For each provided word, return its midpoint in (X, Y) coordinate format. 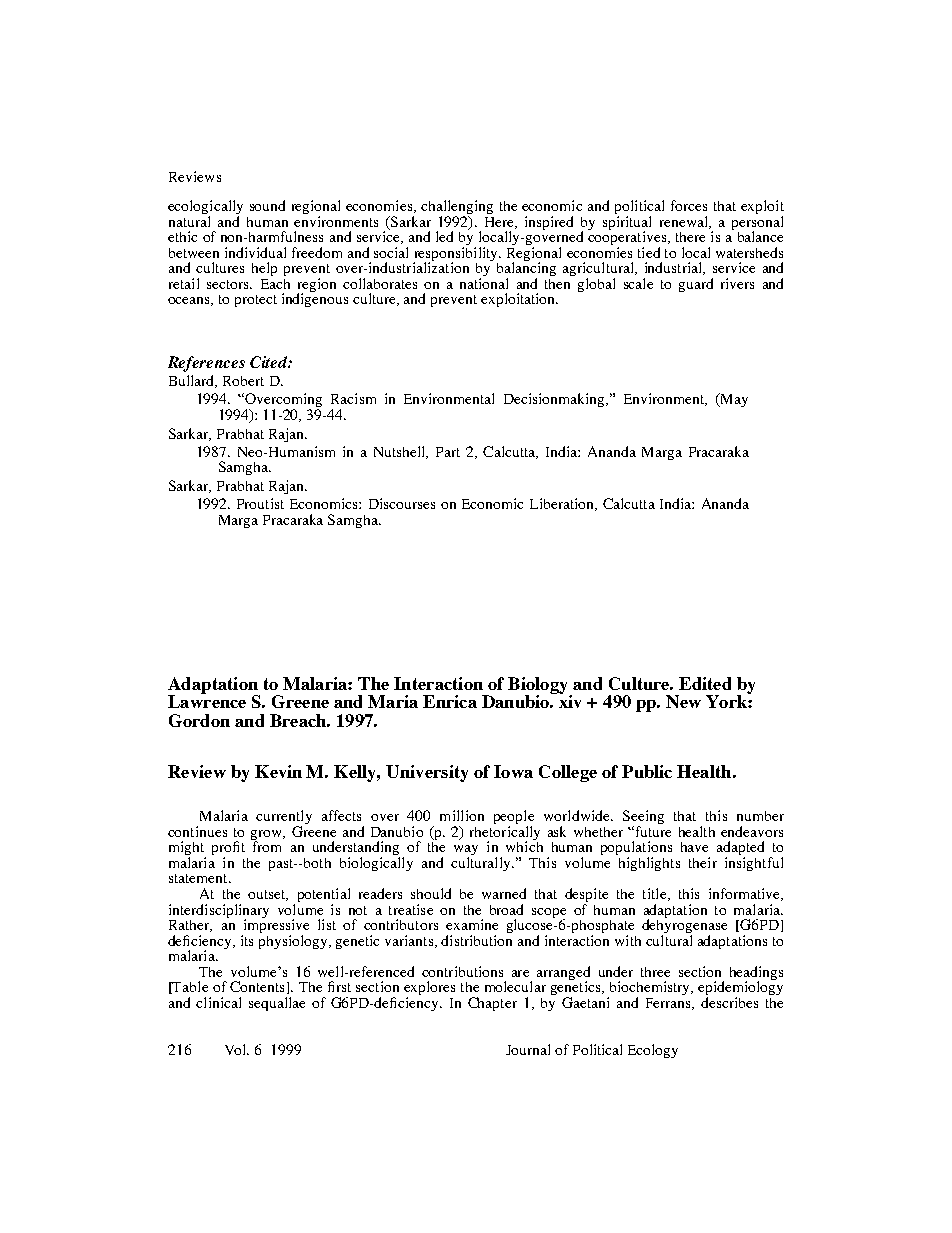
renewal (685, 222)
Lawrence (207, 700)
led (444, 236)
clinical (218, 1002)
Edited (705, 683)
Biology (537, 686)
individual (255, 252)
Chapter (492, 1004)
